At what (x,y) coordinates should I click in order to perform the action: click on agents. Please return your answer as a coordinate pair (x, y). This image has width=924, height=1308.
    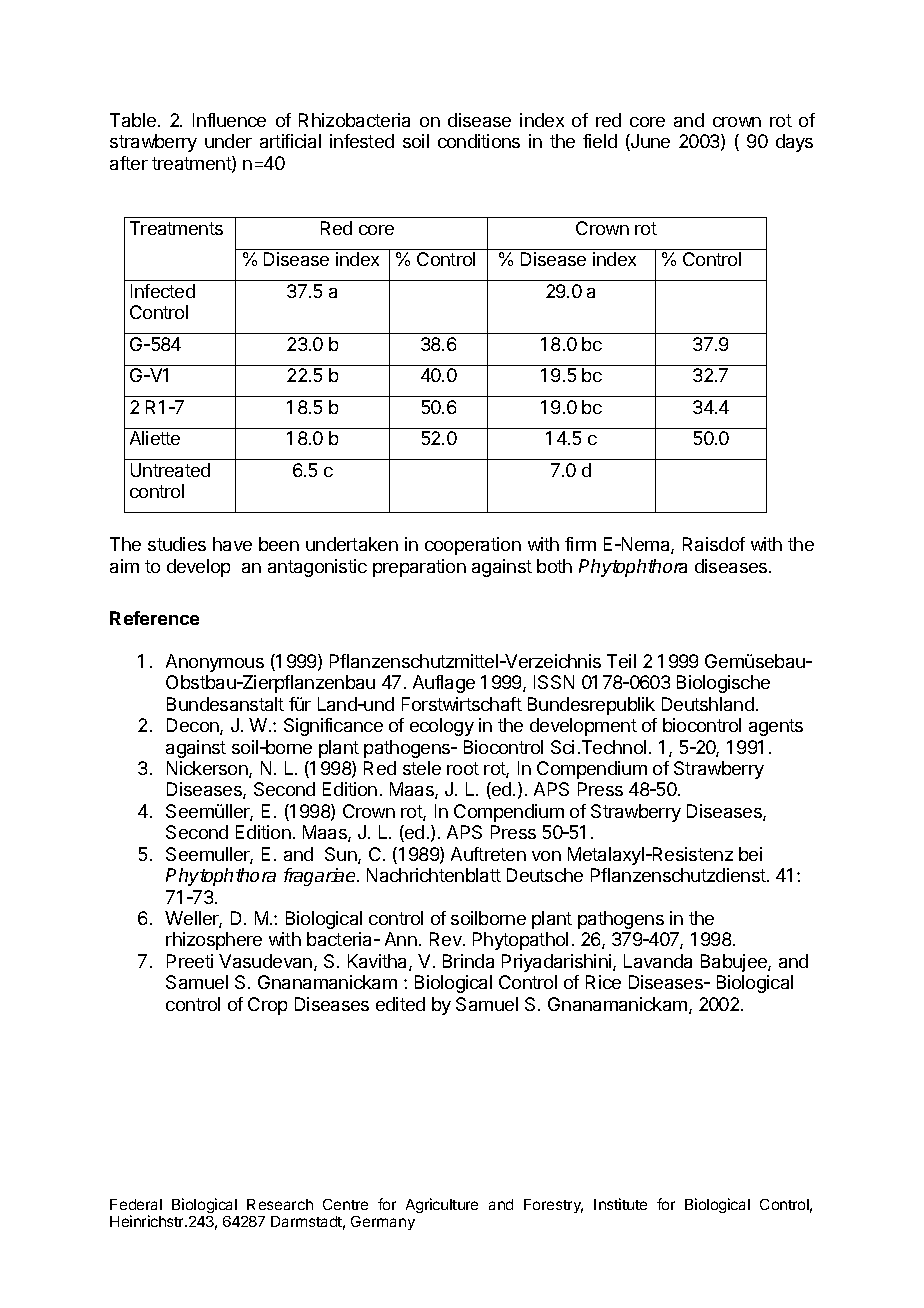
    Looking at the image, I should click on (776, 727).
